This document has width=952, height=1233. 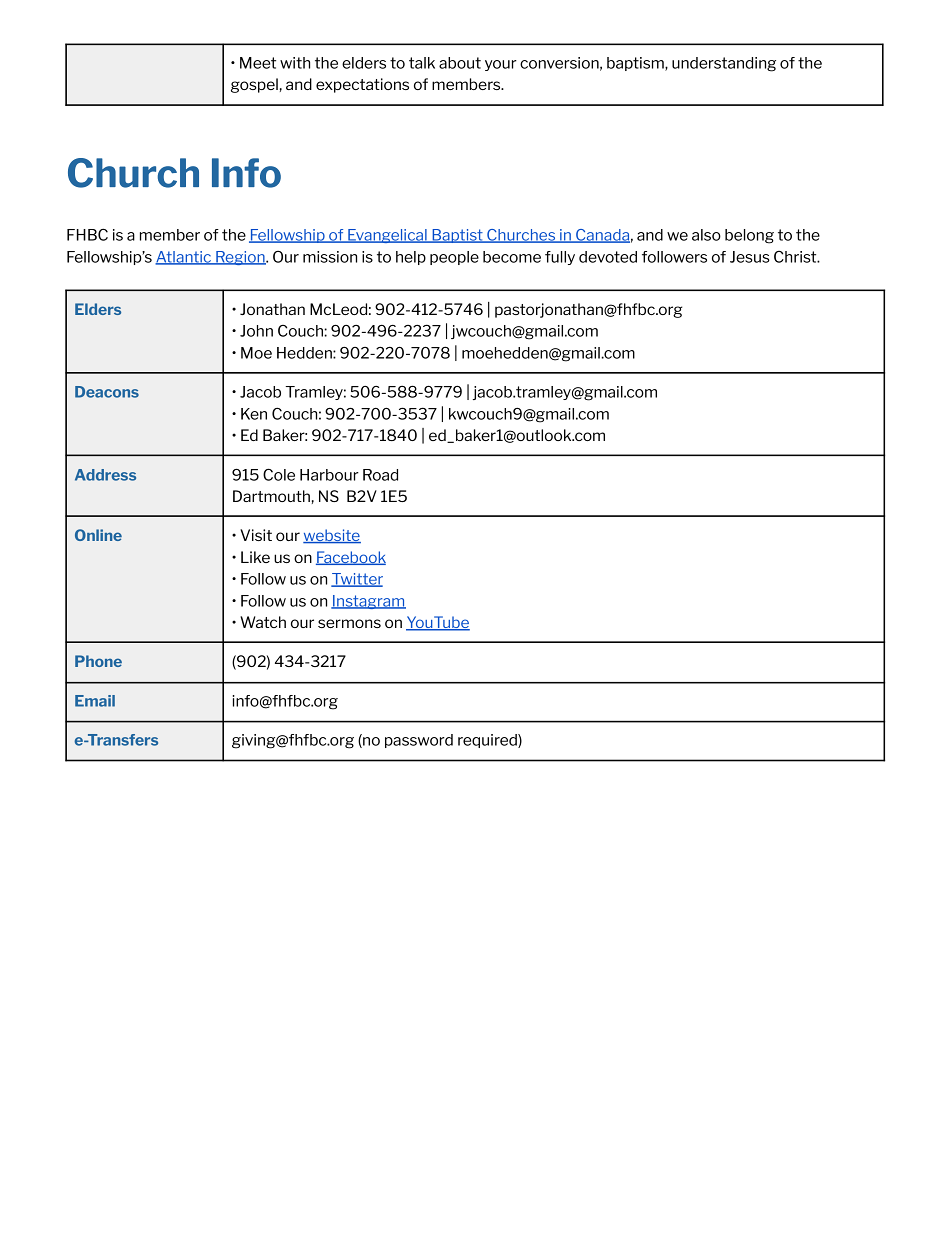 What do you see at coordinates (419, 741) in the document?
I see `password` at bounding box center [419, 741].
